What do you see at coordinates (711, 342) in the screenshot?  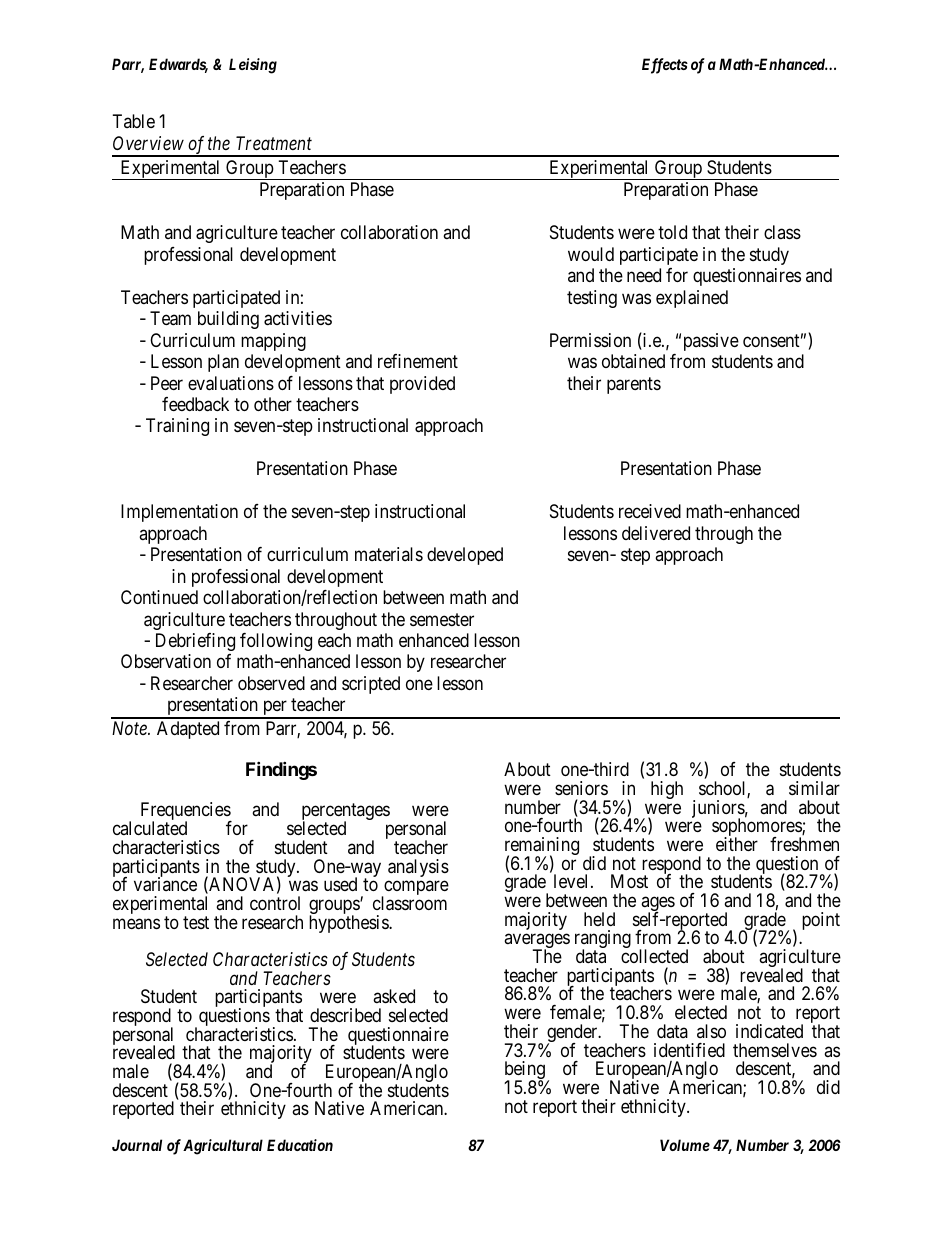 I see `passive` at bounding box center [711, 342].
